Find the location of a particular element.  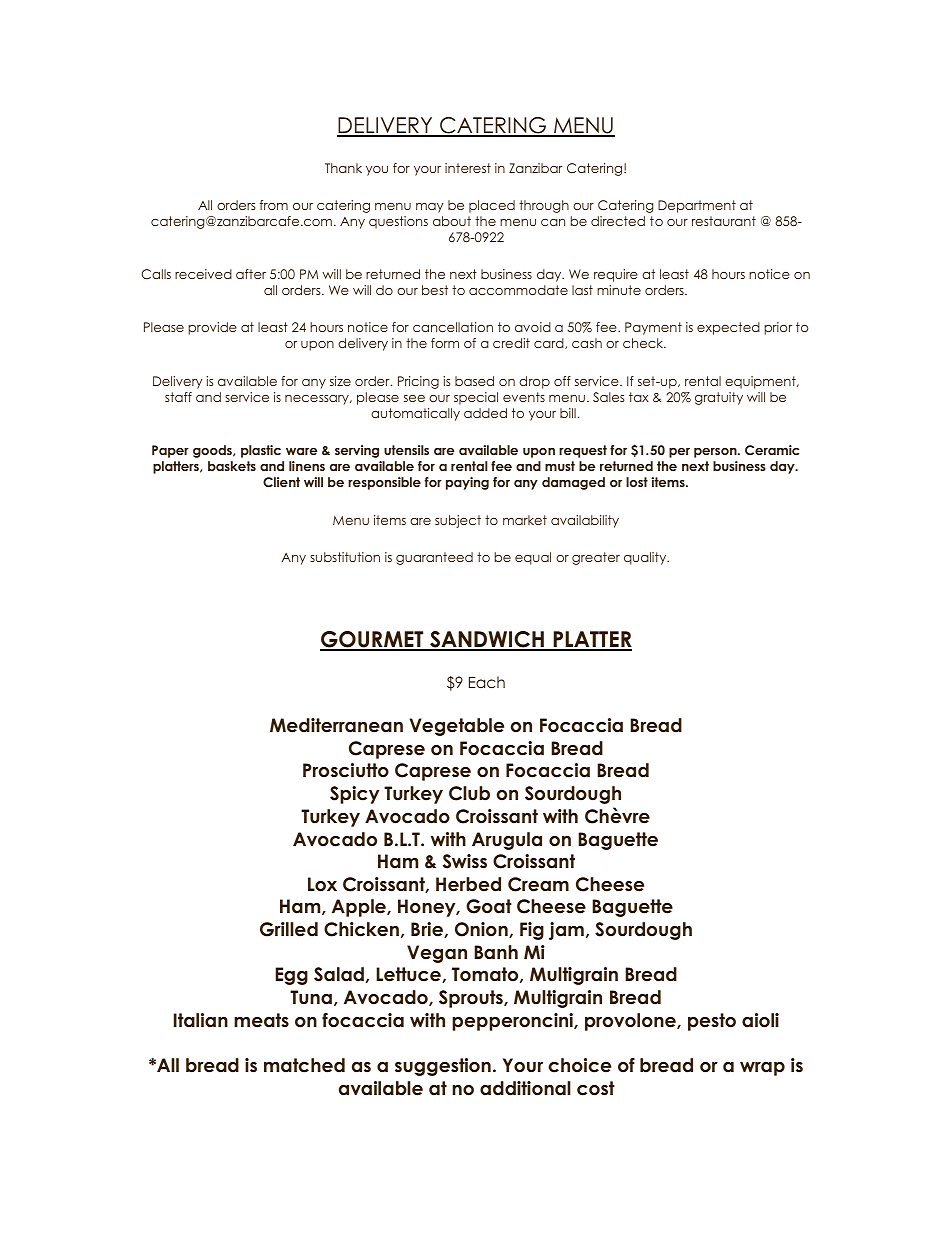

Arugula is located at coordinates (507, 841).
